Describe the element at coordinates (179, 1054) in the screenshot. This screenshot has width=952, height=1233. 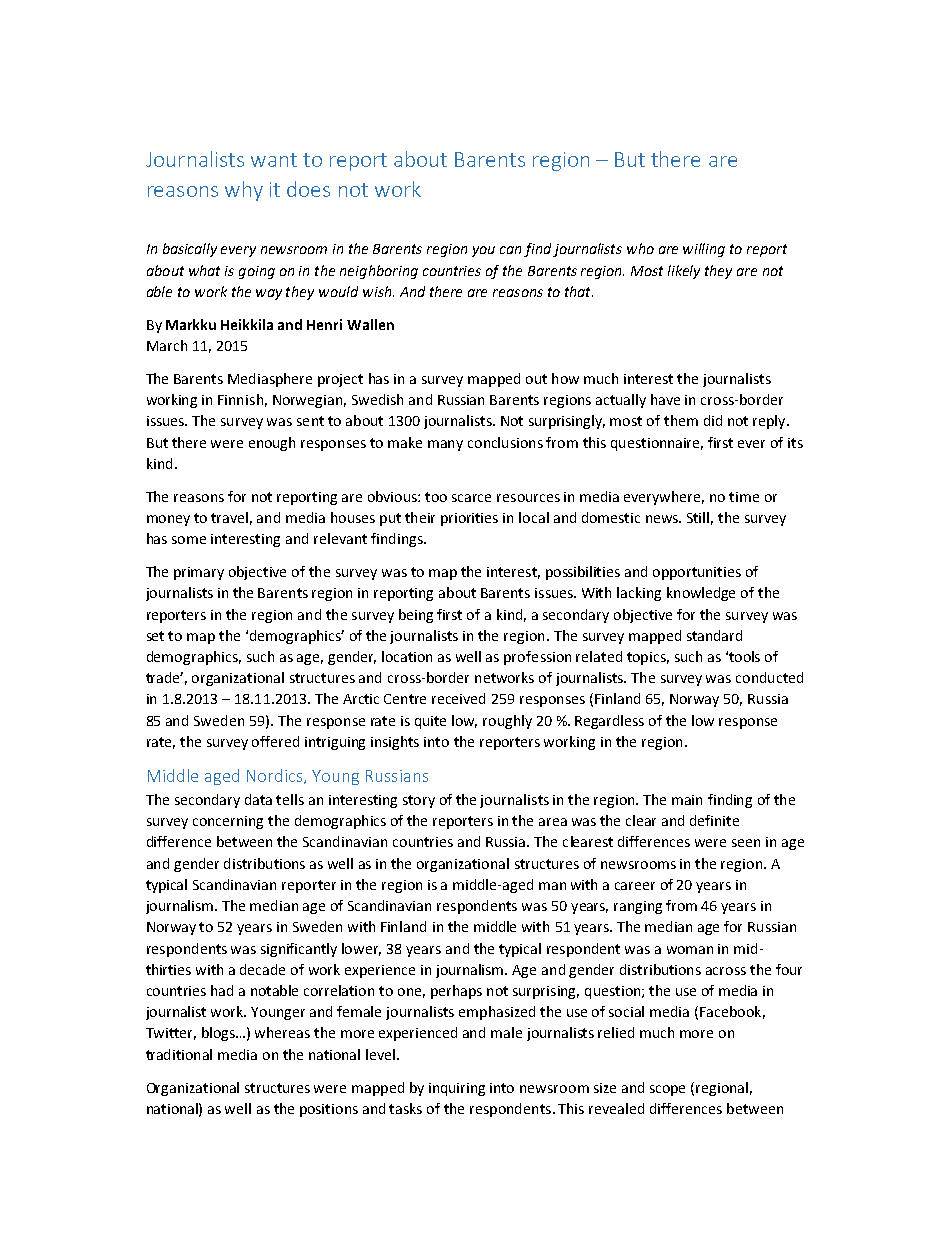
I see `traditional` at that location.
